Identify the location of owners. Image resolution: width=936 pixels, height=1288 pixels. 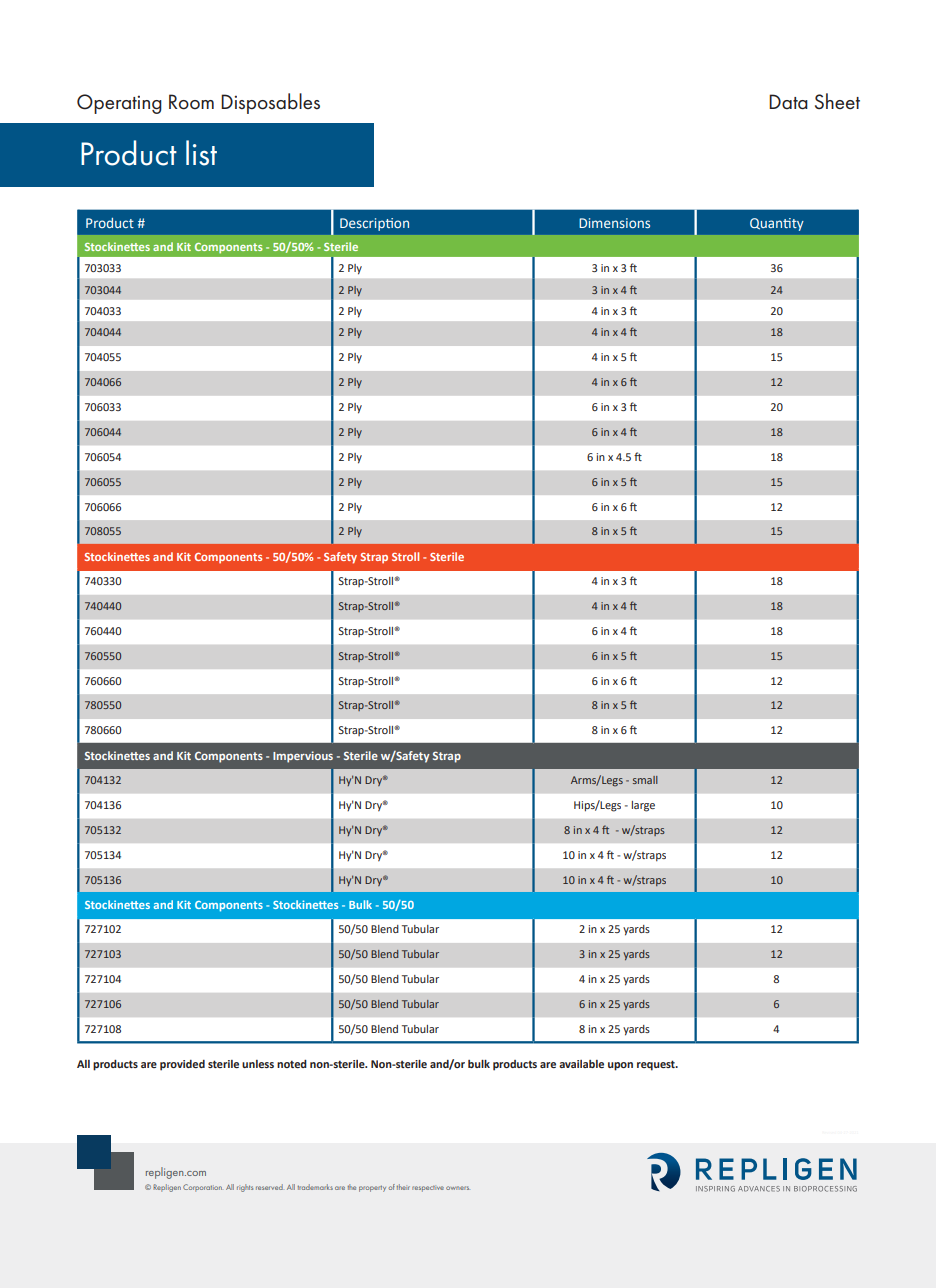
(458, 1188).
